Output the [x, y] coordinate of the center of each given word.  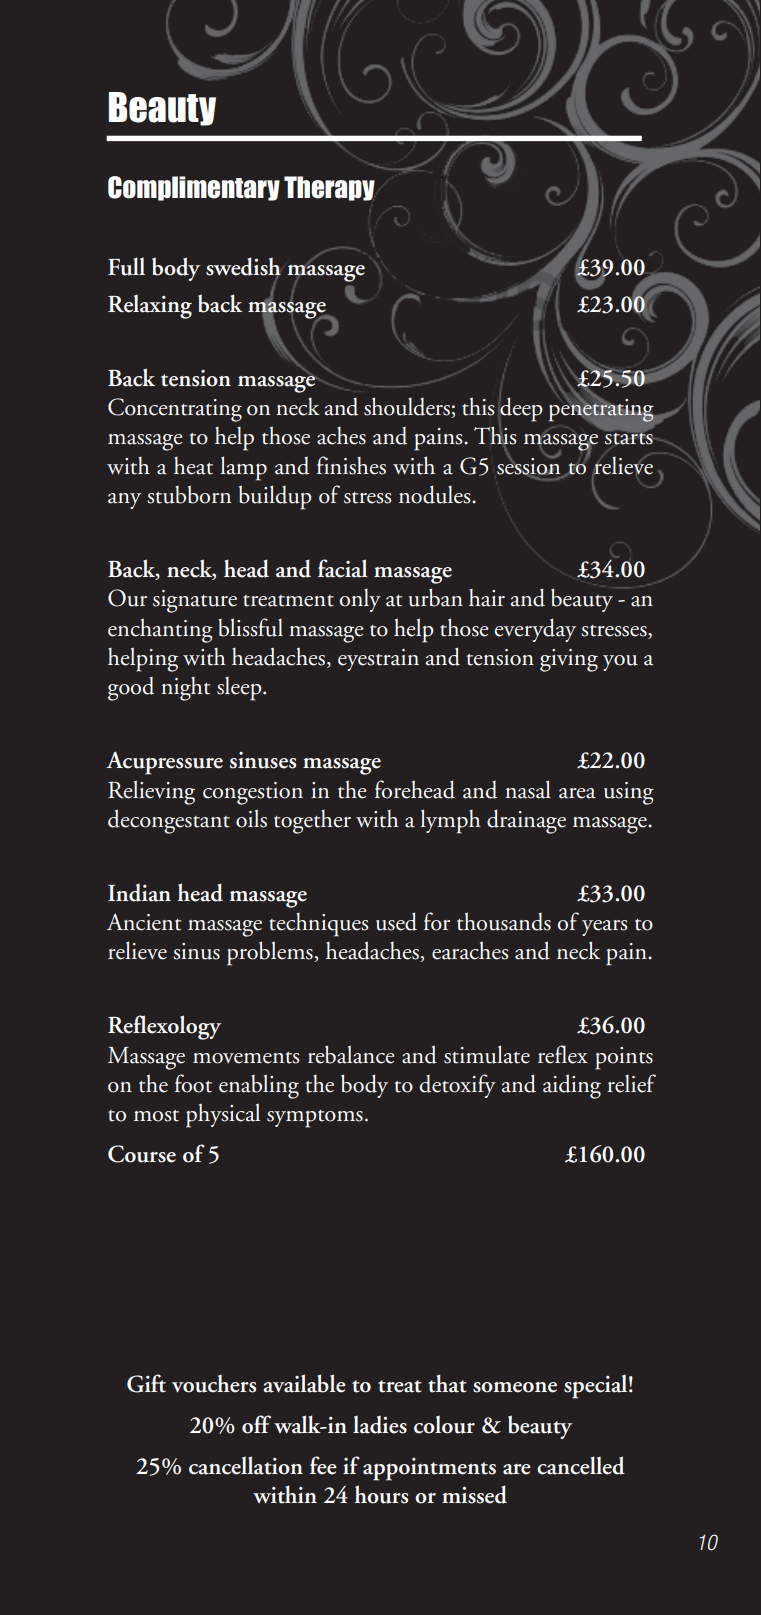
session [530, 466]
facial [343, 568]
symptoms [315, 1119]
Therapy [329, 188]
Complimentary [194, 188]
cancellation [246, 1465]
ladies [380, 1424]
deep [520, 409]
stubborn [189, 494]
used [396, 921]
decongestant [169, 821]
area [577, 793]
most [156, 1116]
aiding [572, 1086]
